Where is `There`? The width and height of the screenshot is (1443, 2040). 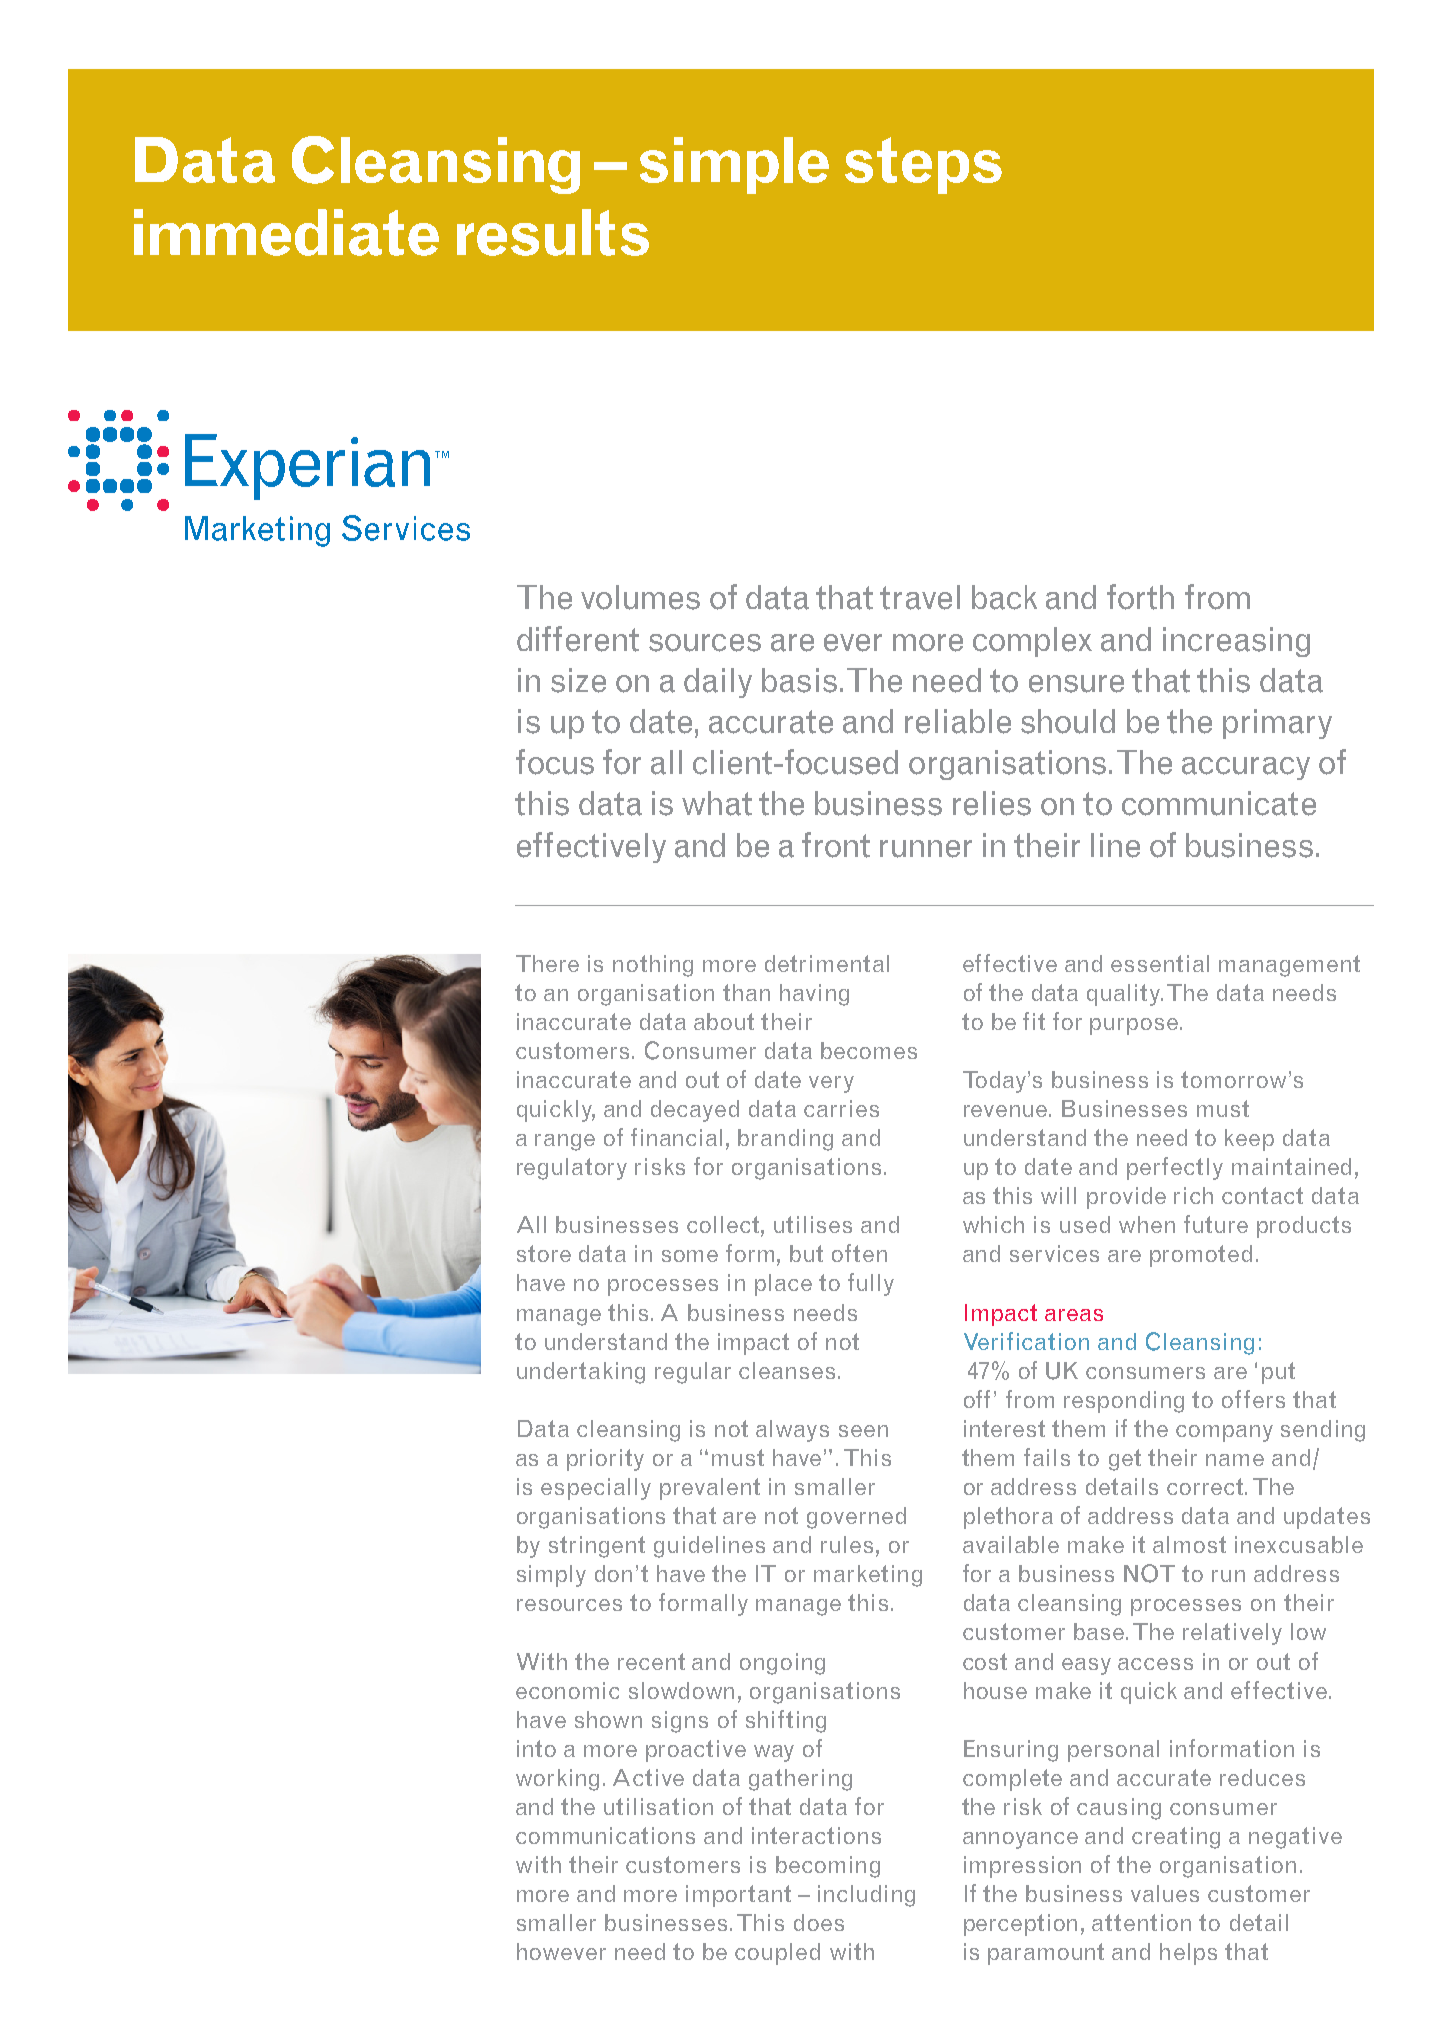 There is located at coordinates (547, 963).
